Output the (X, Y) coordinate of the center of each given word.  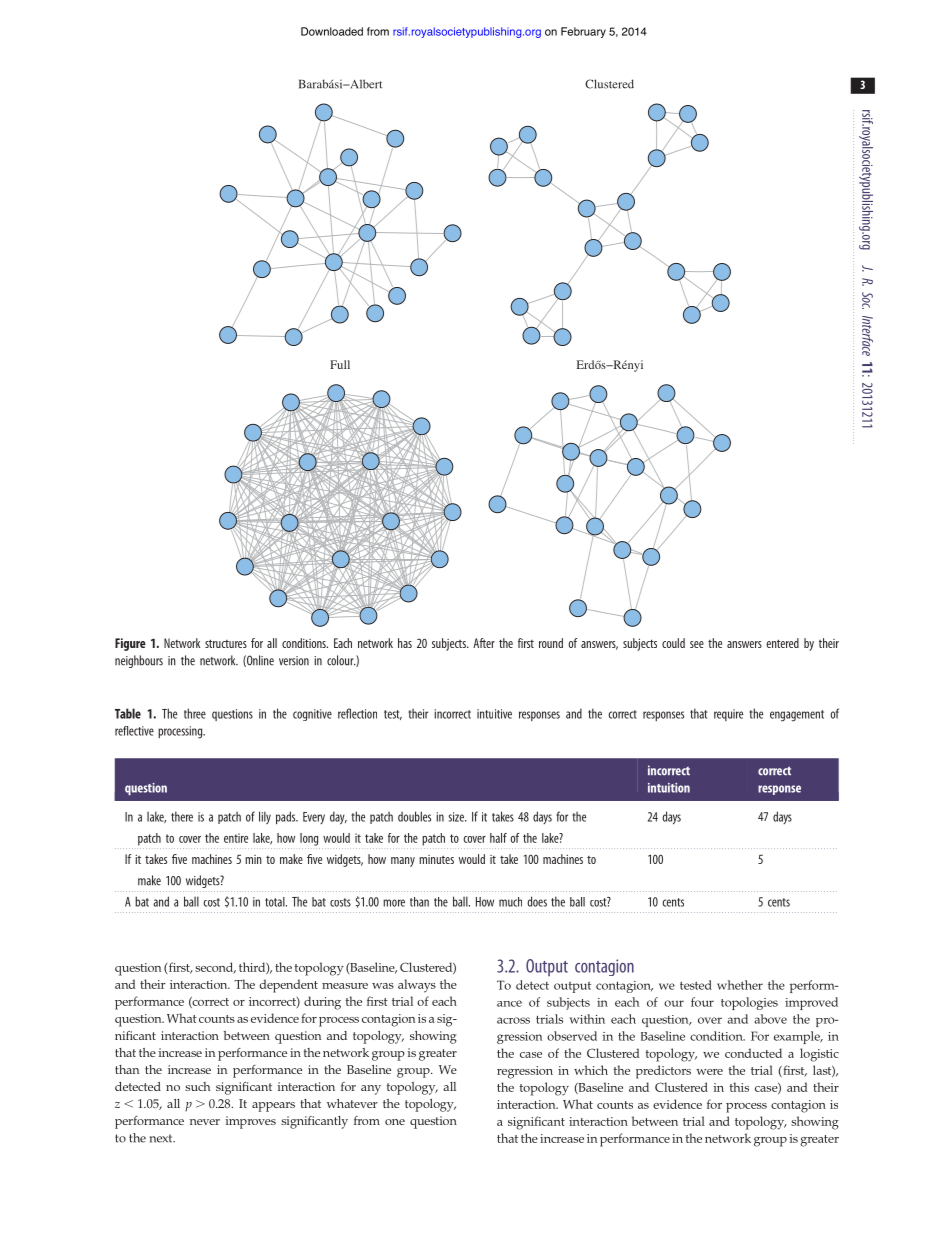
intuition (669, 788)
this (739, 1087)
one (395, 1122)
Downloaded (332, 31)
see (697, 644)
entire (236, 838)
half (498, 838)
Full (340, 364)
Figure (130, 644)
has (405, 643)
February (583, 32)
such (197, 1086)
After (484, 643)
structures (226, 643)
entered (782, 643)
